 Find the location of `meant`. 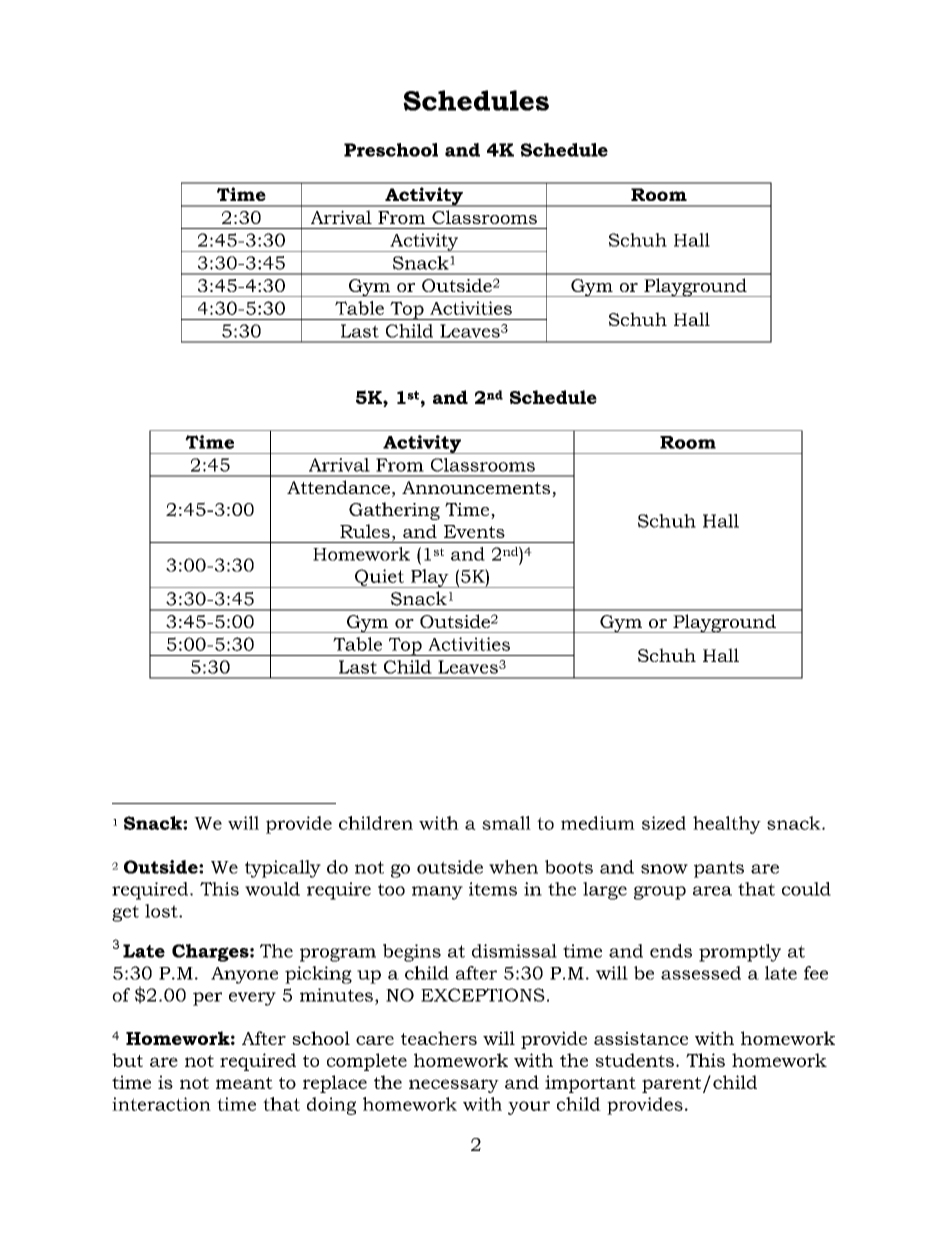

meant is located at coordinates (244, 1083).
